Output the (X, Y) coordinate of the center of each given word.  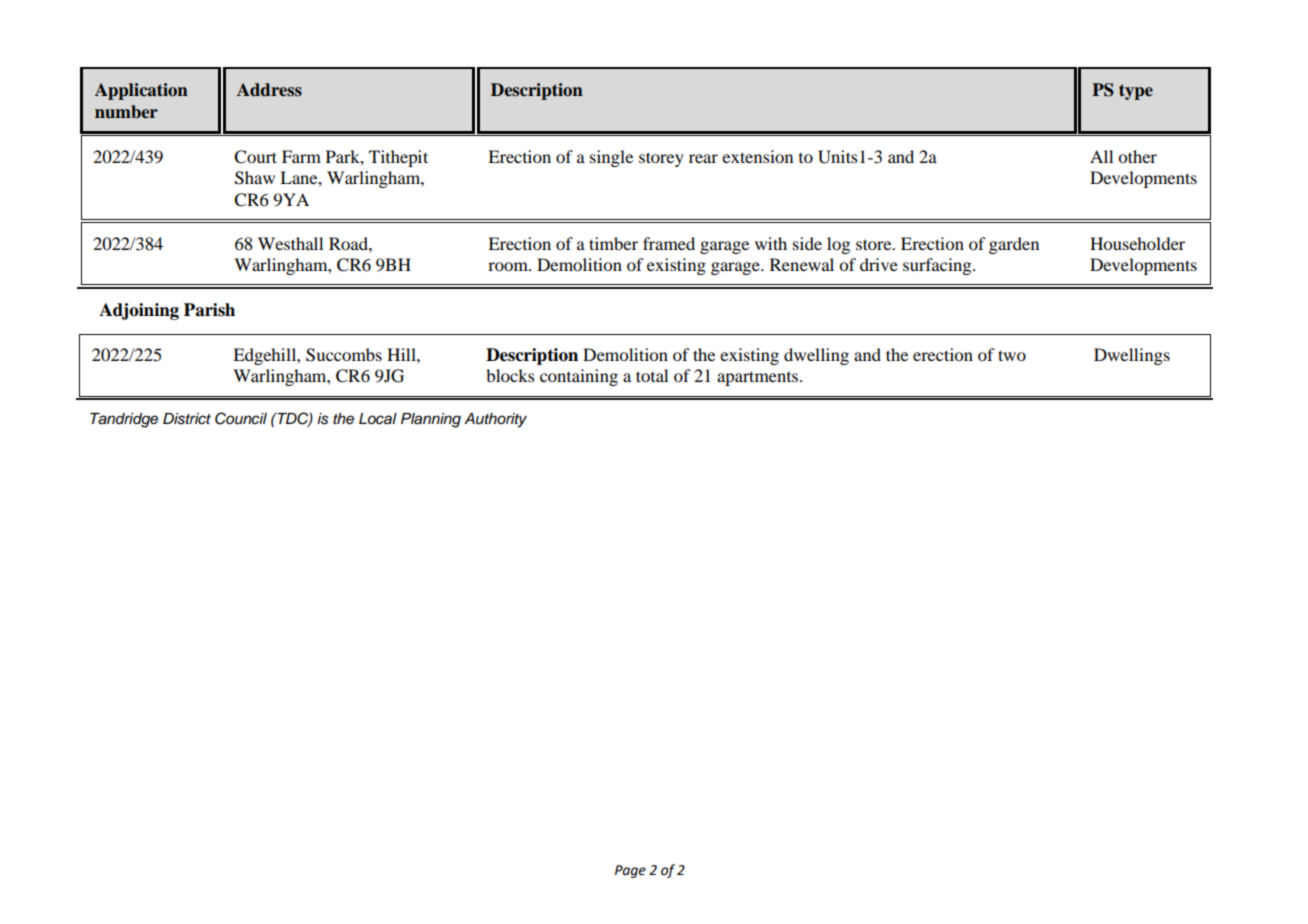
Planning (431, 420)
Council (241, 418)
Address (269, 90)
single (611, 158)
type (1136, 92)
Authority (495, 420)
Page (630, 871)
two (1012, 355)
